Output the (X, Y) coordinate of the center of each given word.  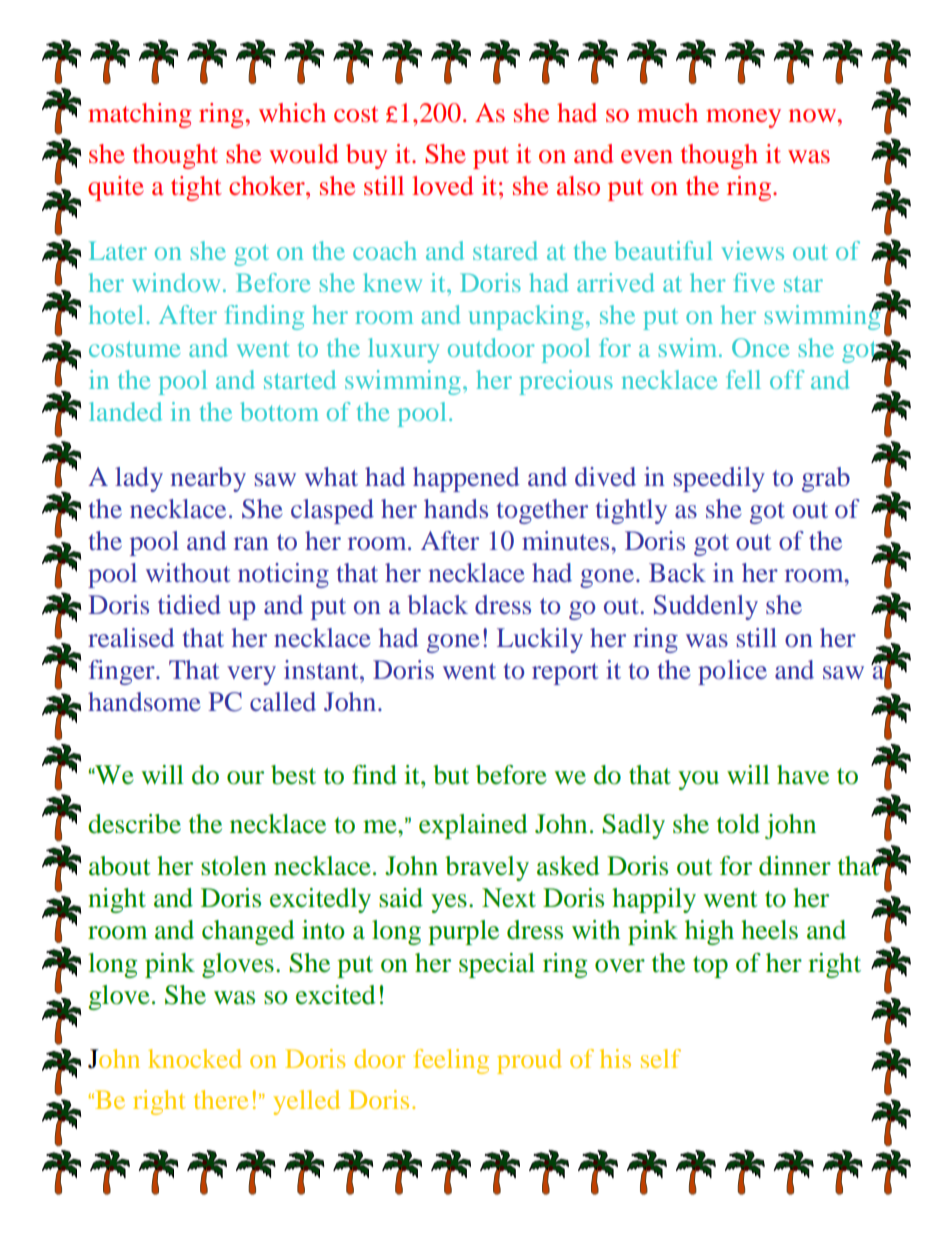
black (437, 605)
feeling (451, 1061)
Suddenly (706, 607)
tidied (189, 604)
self (661, 1058)
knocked (195, 1058)
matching (140, 115)
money (743, 118)
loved (443, 186)
